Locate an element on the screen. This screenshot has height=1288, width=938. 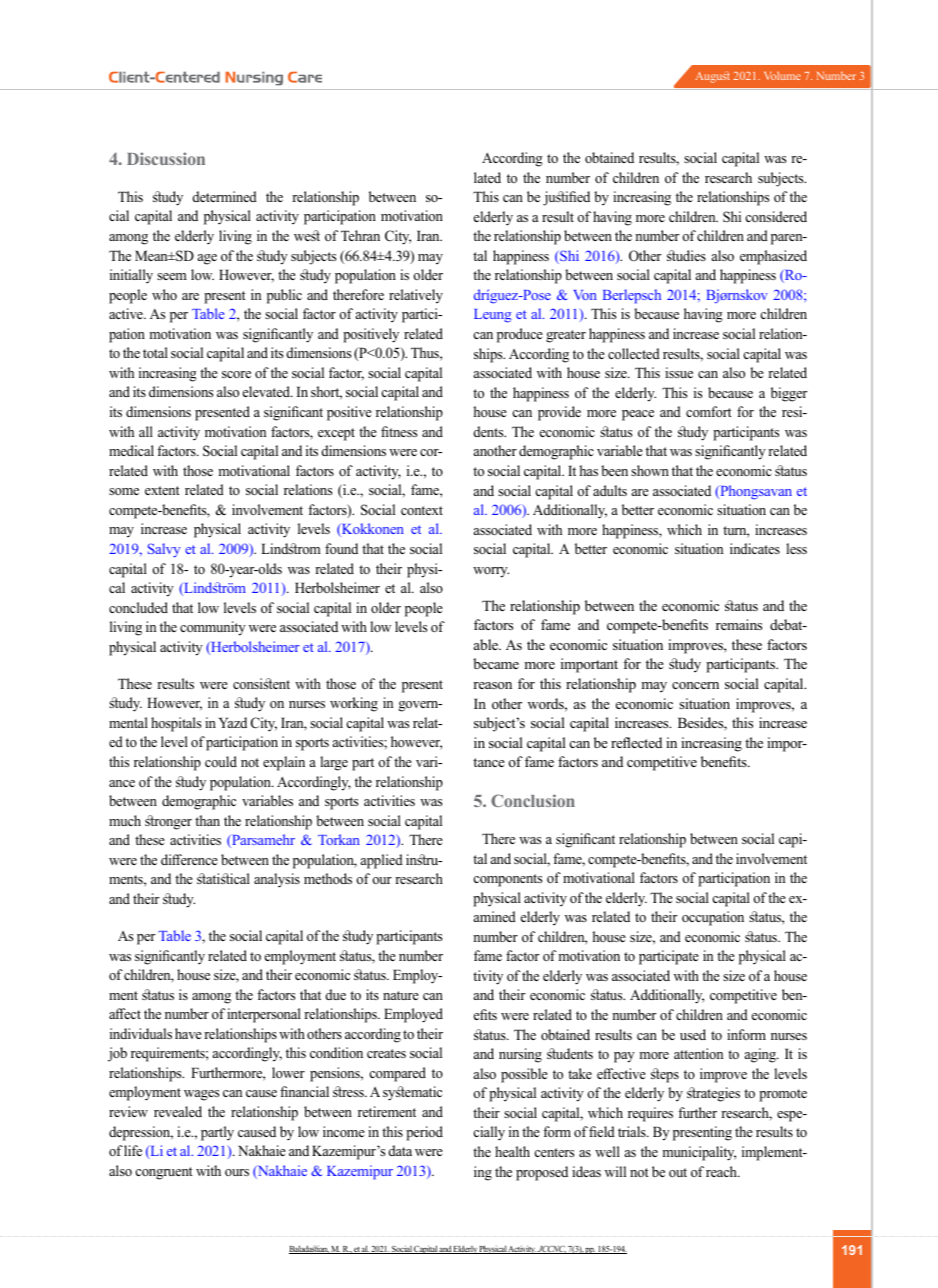
context is located at coordinates (422, 510).
